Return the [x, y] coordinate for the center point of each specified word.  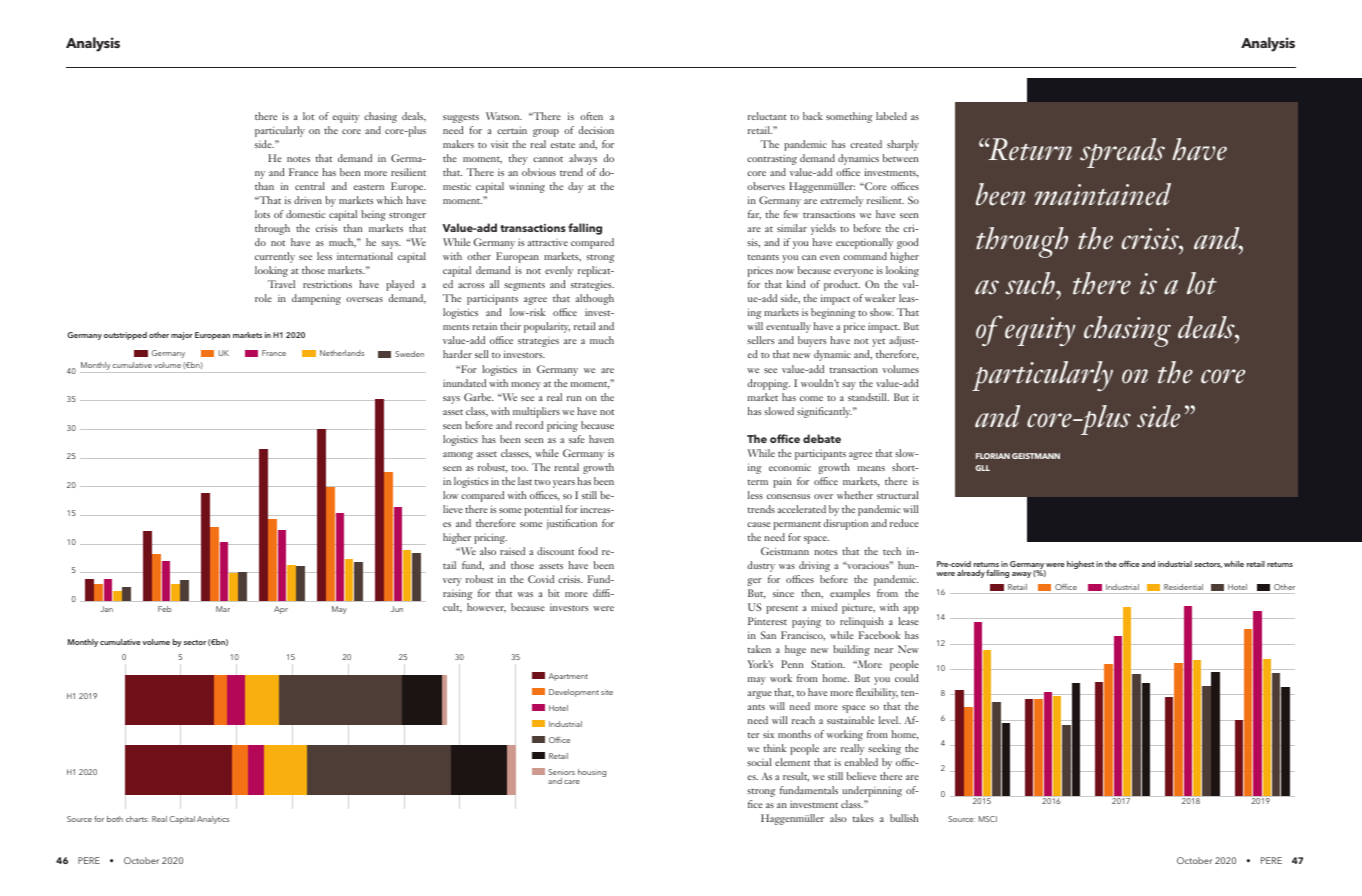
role [263, 298]
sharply [903, 145]
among [458, 456]
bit [554, 593]
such [1031, 283]
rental [566, 467]
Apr [281, 610]
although [594, 299]
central [310, 186]
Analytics [213, 820]
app [911, 610]
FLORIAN [993, 456]
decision [596, 130]
